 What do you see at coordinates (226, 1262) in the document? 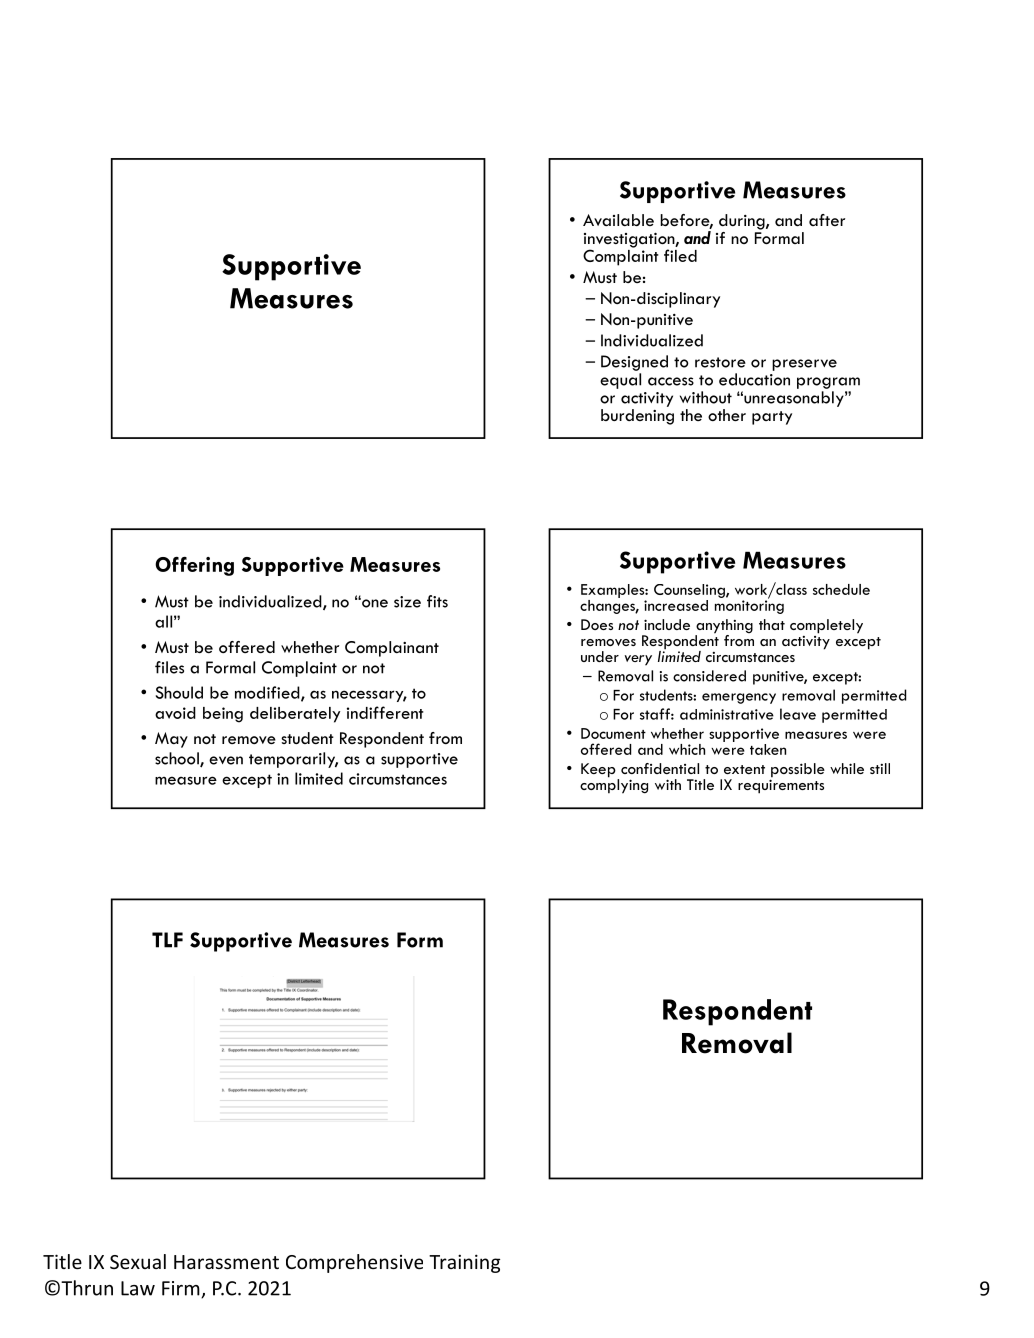
I see `Harassment` at bounding box center [226, 1262].
